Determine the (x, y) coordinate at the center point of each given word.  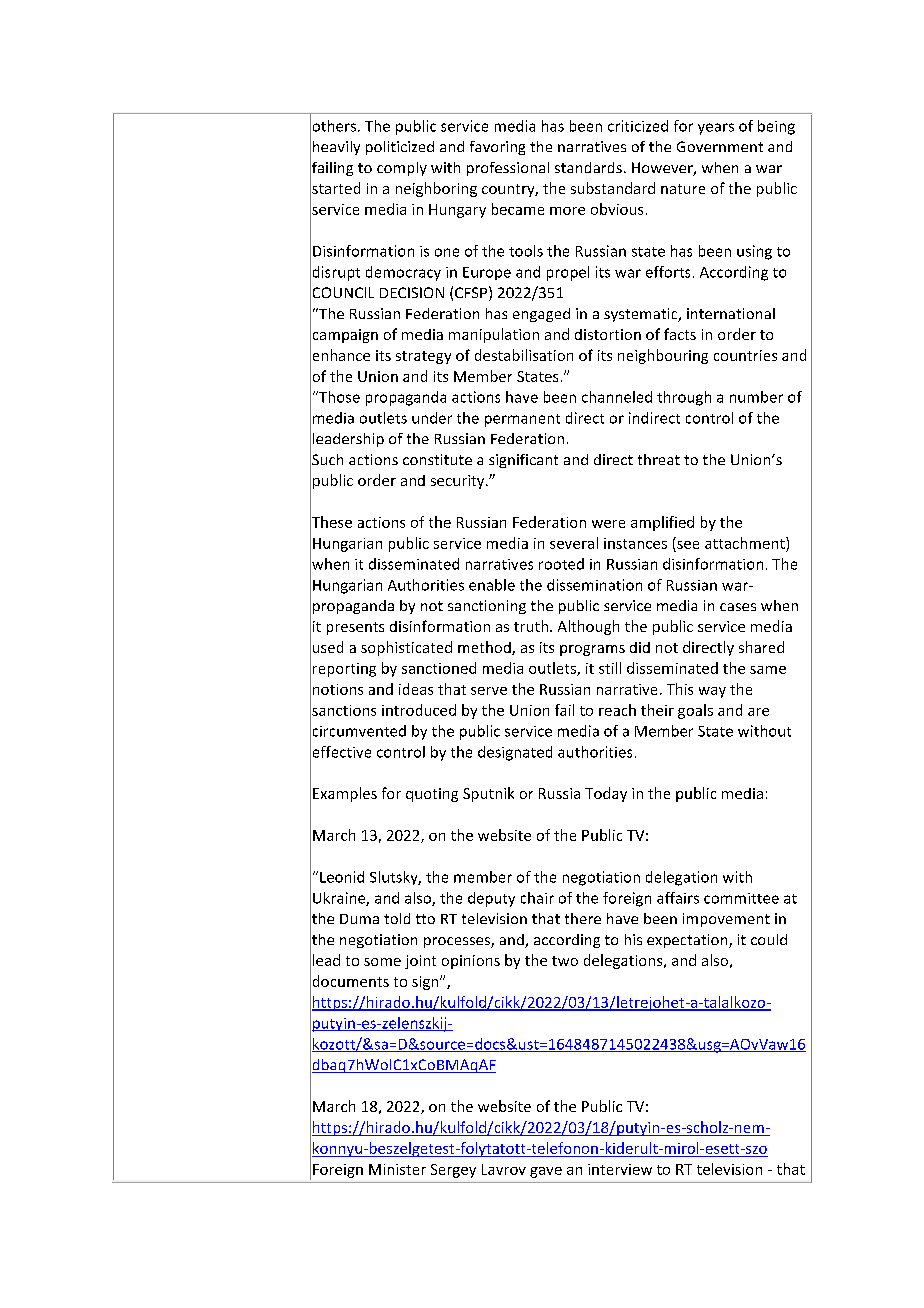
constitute (437, 459)
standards (588, 167)
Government (720, 146)
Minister (397, 1169)
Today (606, 794)
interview (620, 1169)
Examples (345, 794)
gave (546, 1172)
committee (741, 898)
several (574, 543)
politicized (400, 148)
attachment (746, 543)
